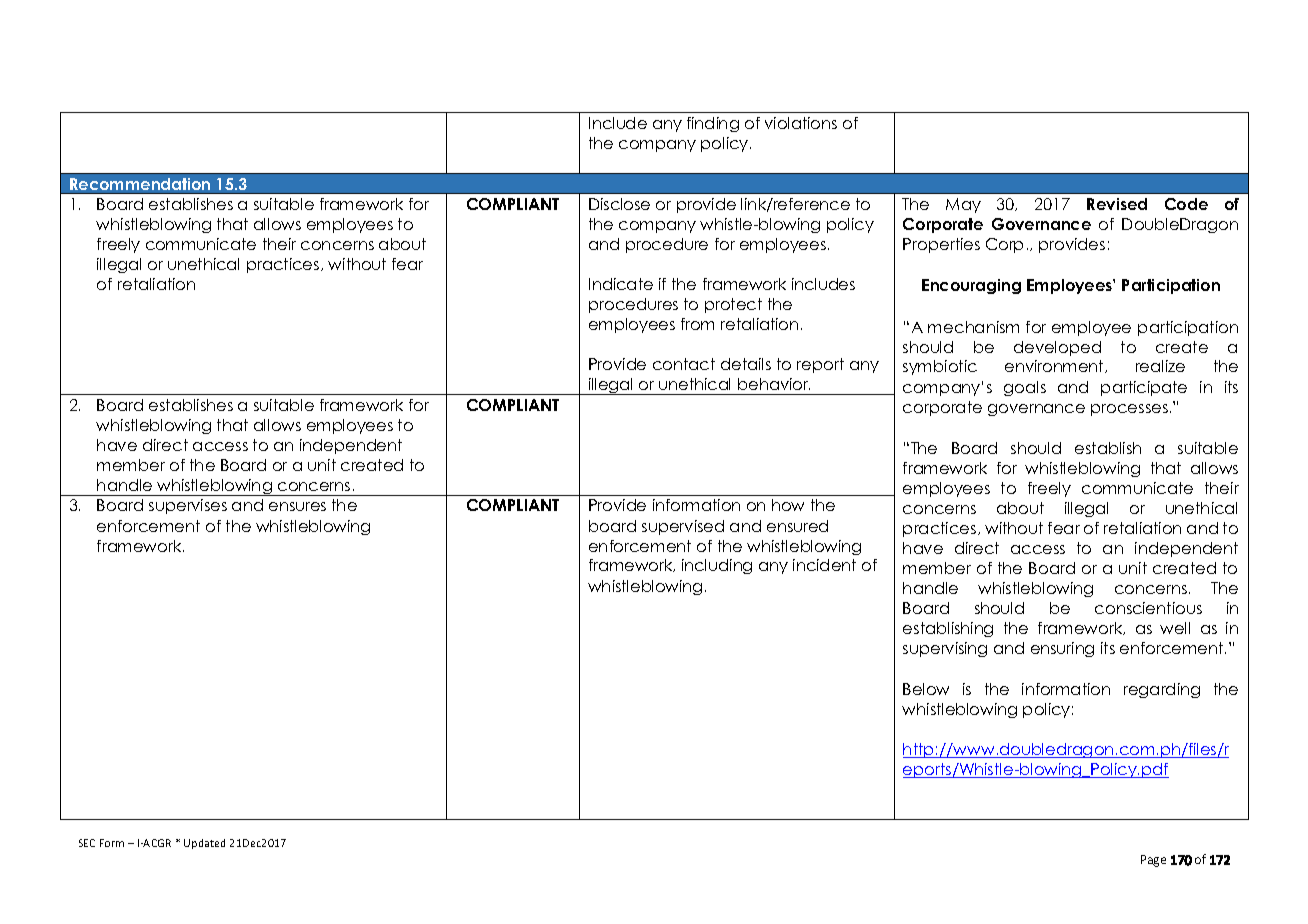 The width and height of the page is (1308, 924). What do you see at coordinates (188, 506) in the page?
I see `supervises` at bounding box center [188, 506].
